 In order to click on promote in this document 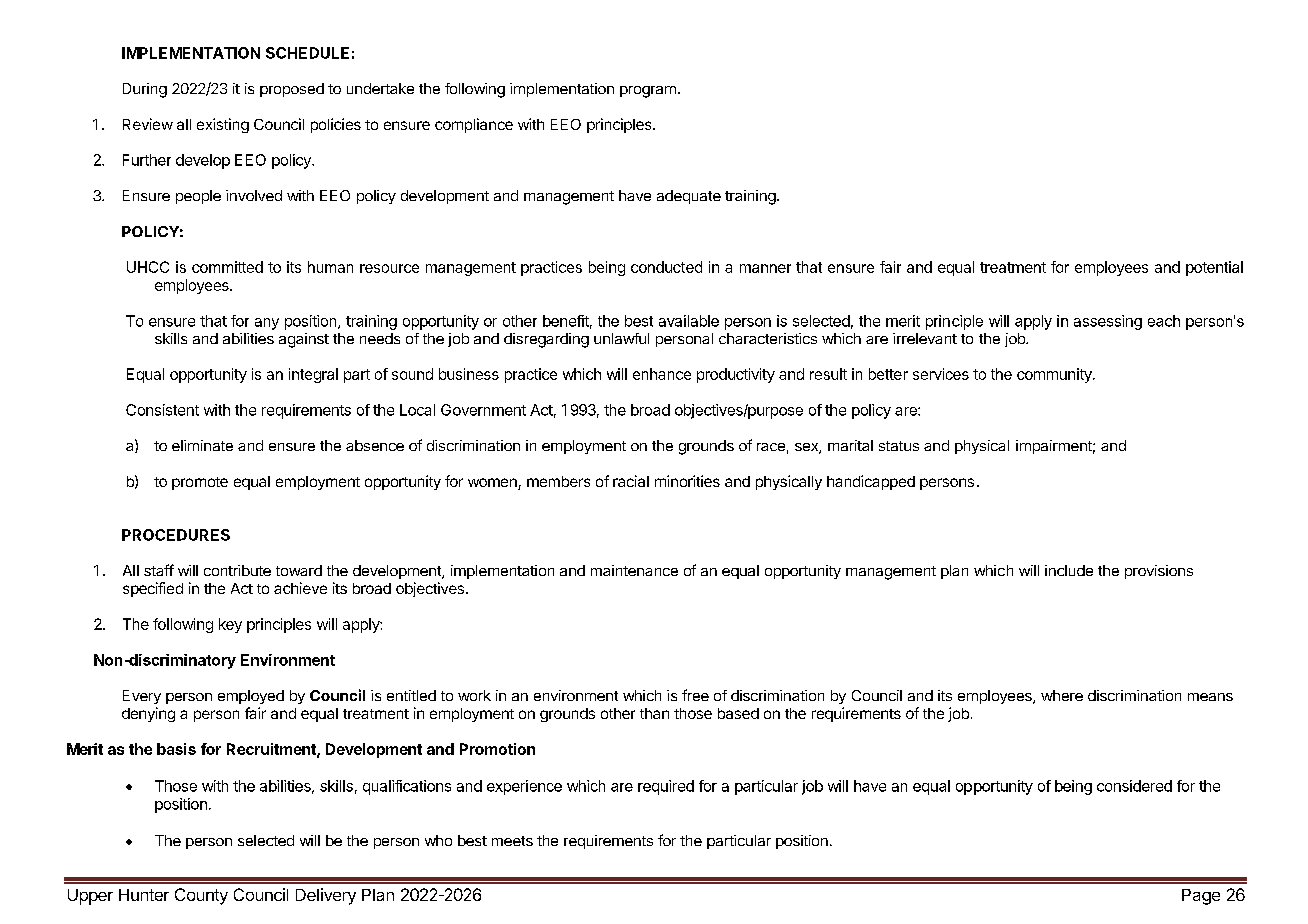, I will do `click(200, 483)`.
